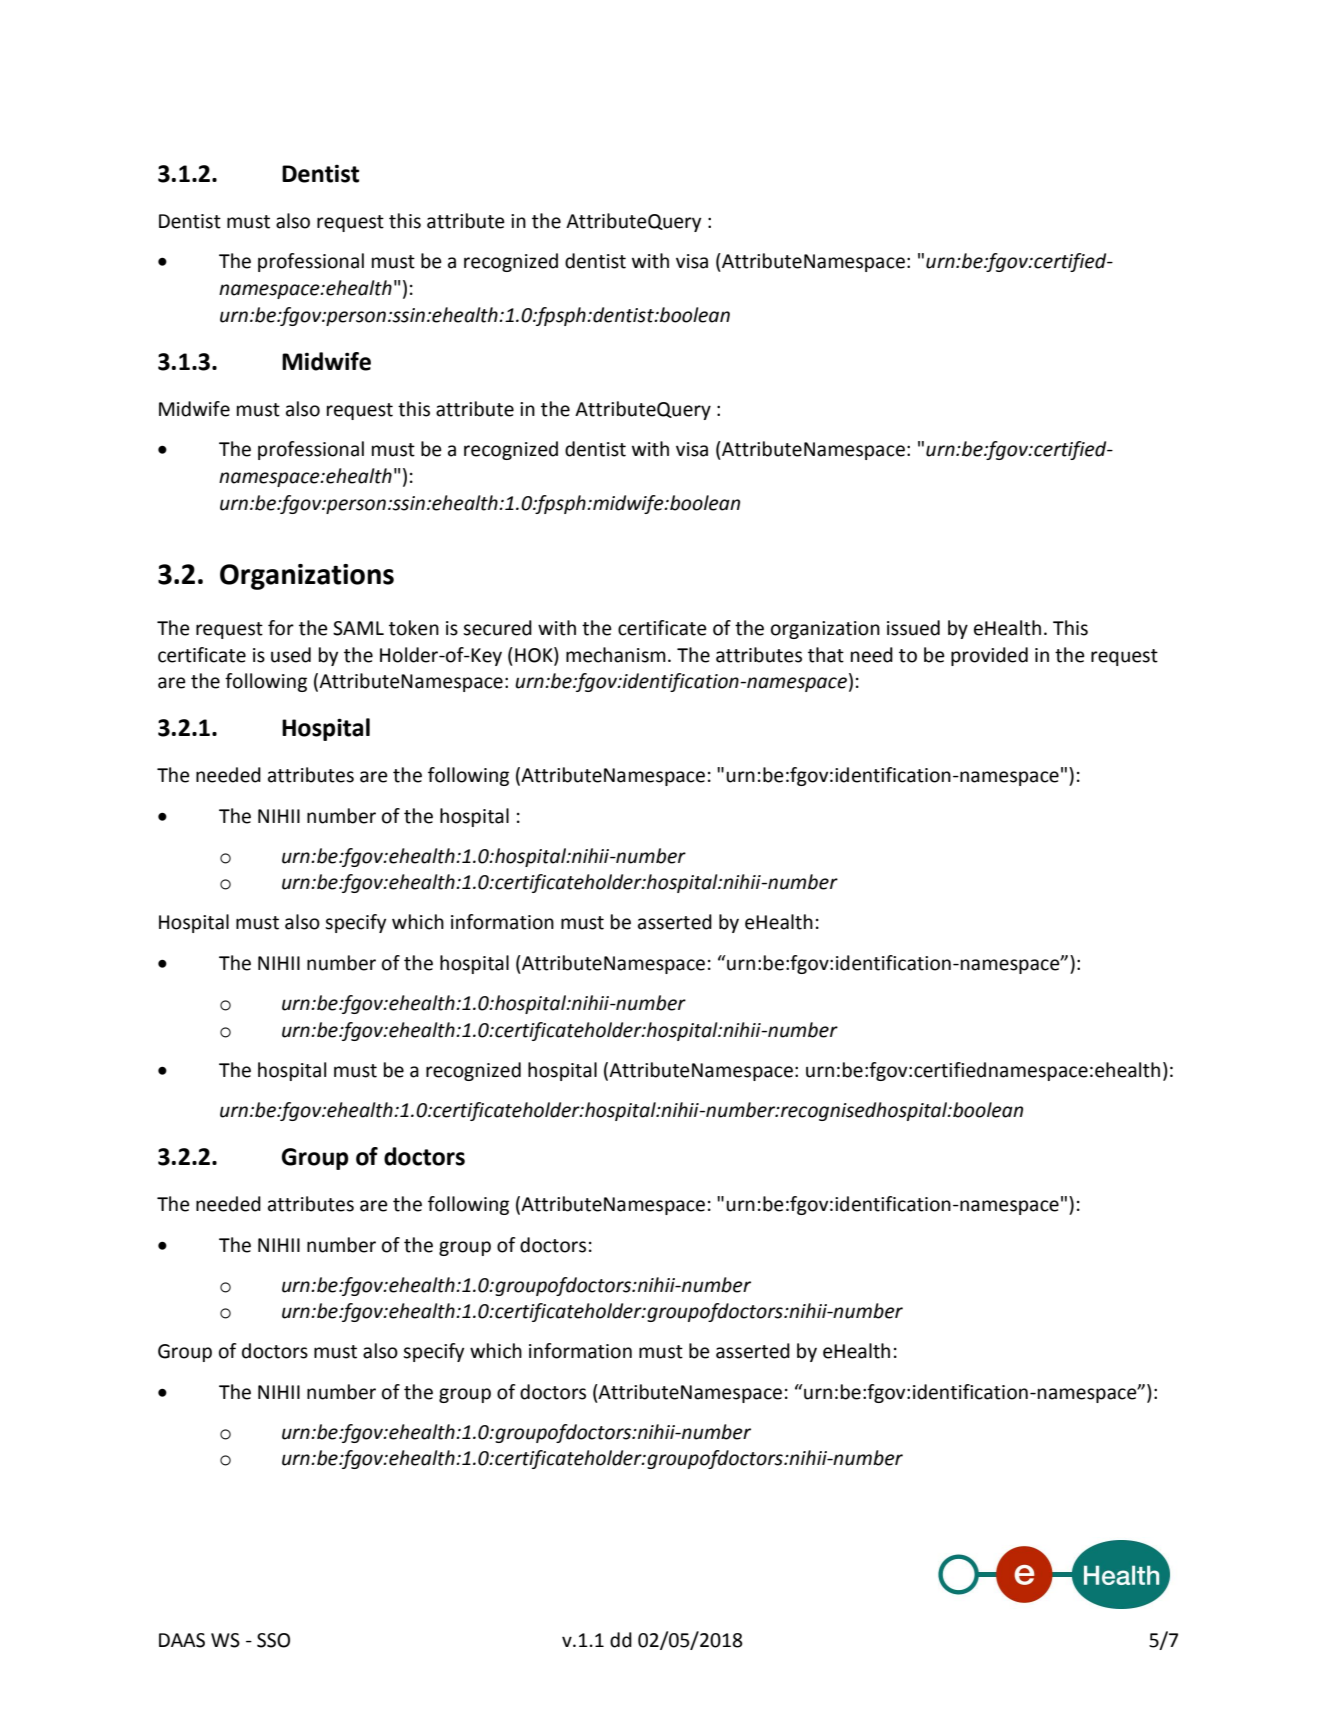 The height and width of the image is (1730, 1337). Describe the element at coordinates (182, 1640) in the image. I see `DAAS` at that location.
